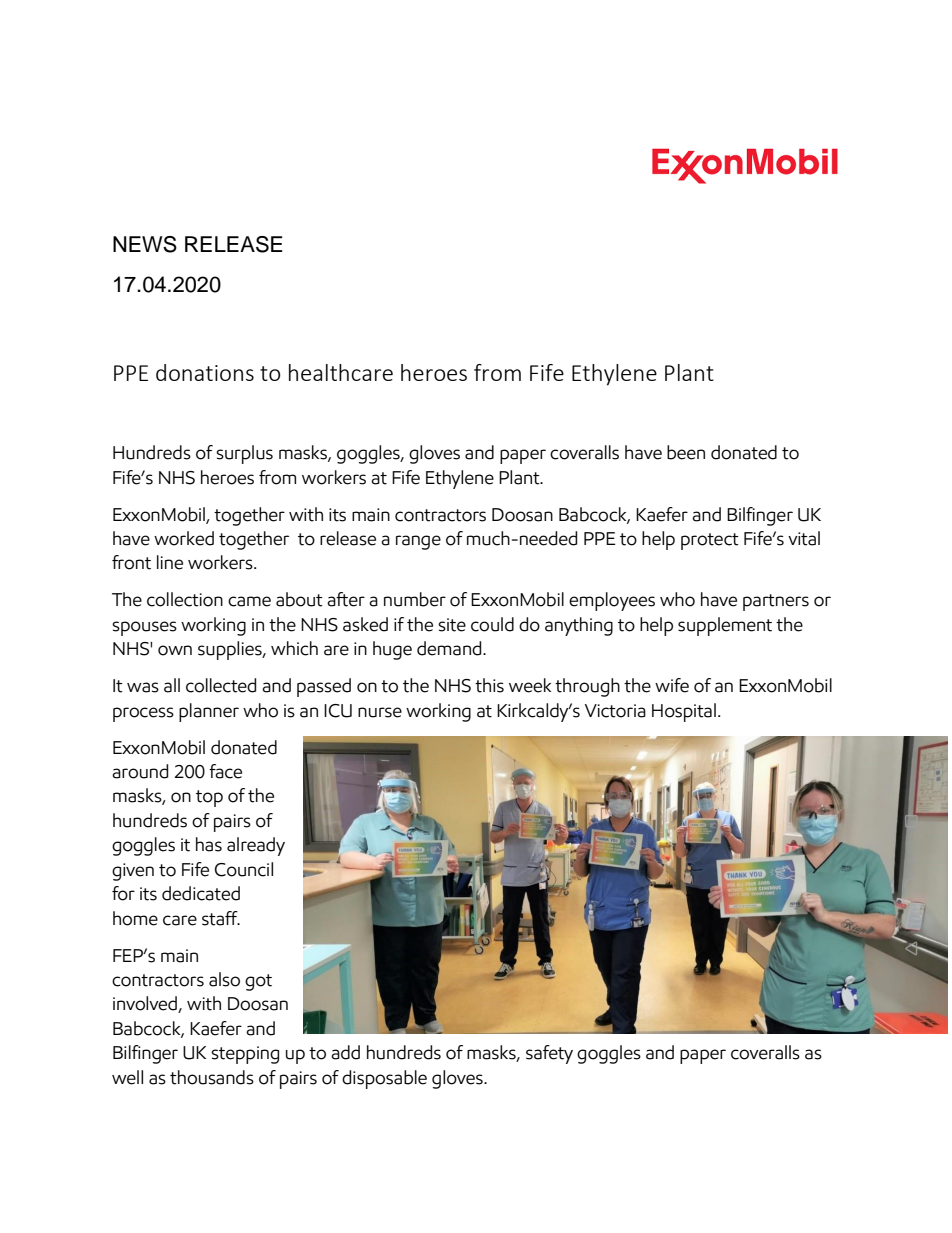 The image size is (952, 1233). I want to click on protect, so click(710, 541).
